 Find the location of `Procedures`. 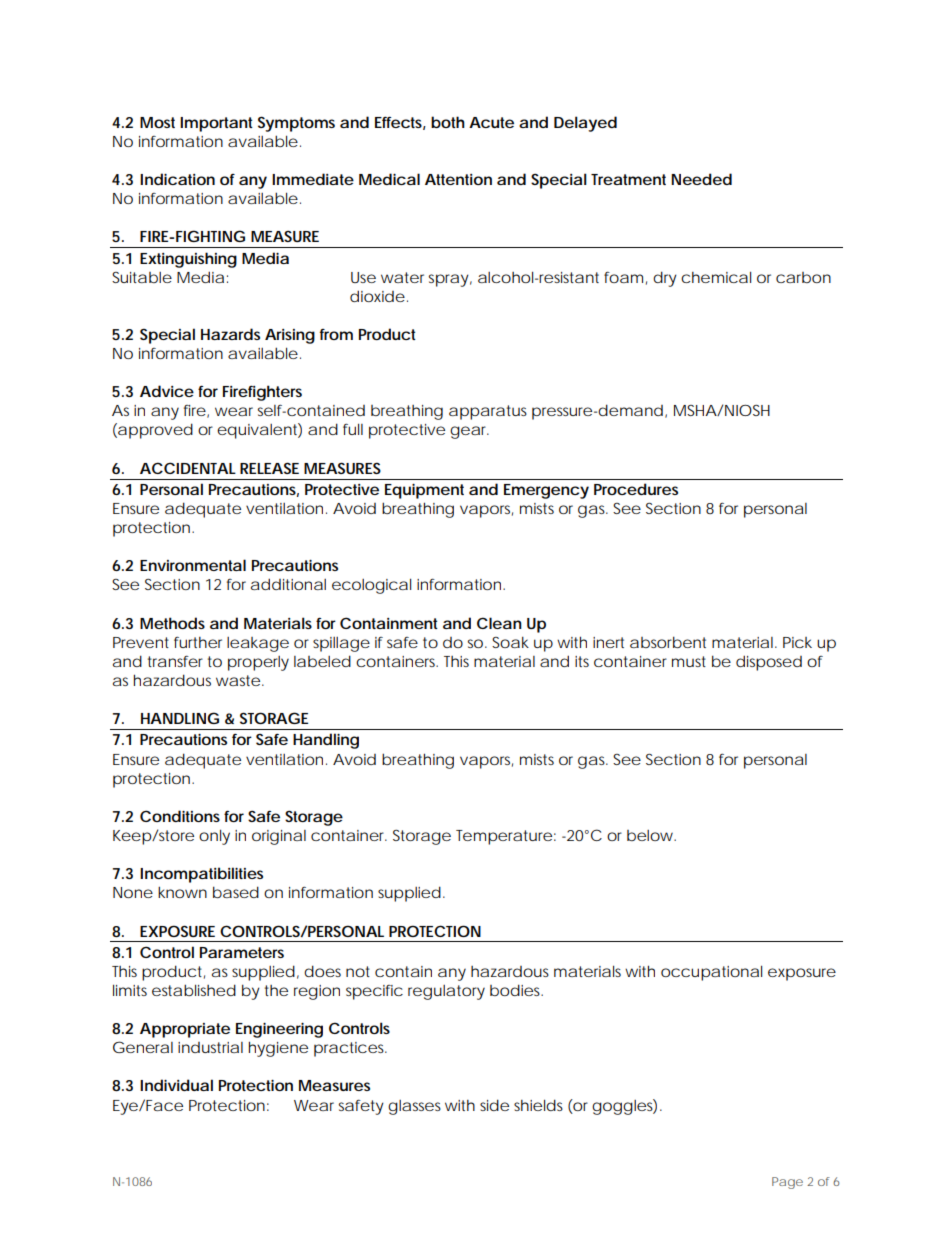

Procedures is located at coordinates (636, 489).
